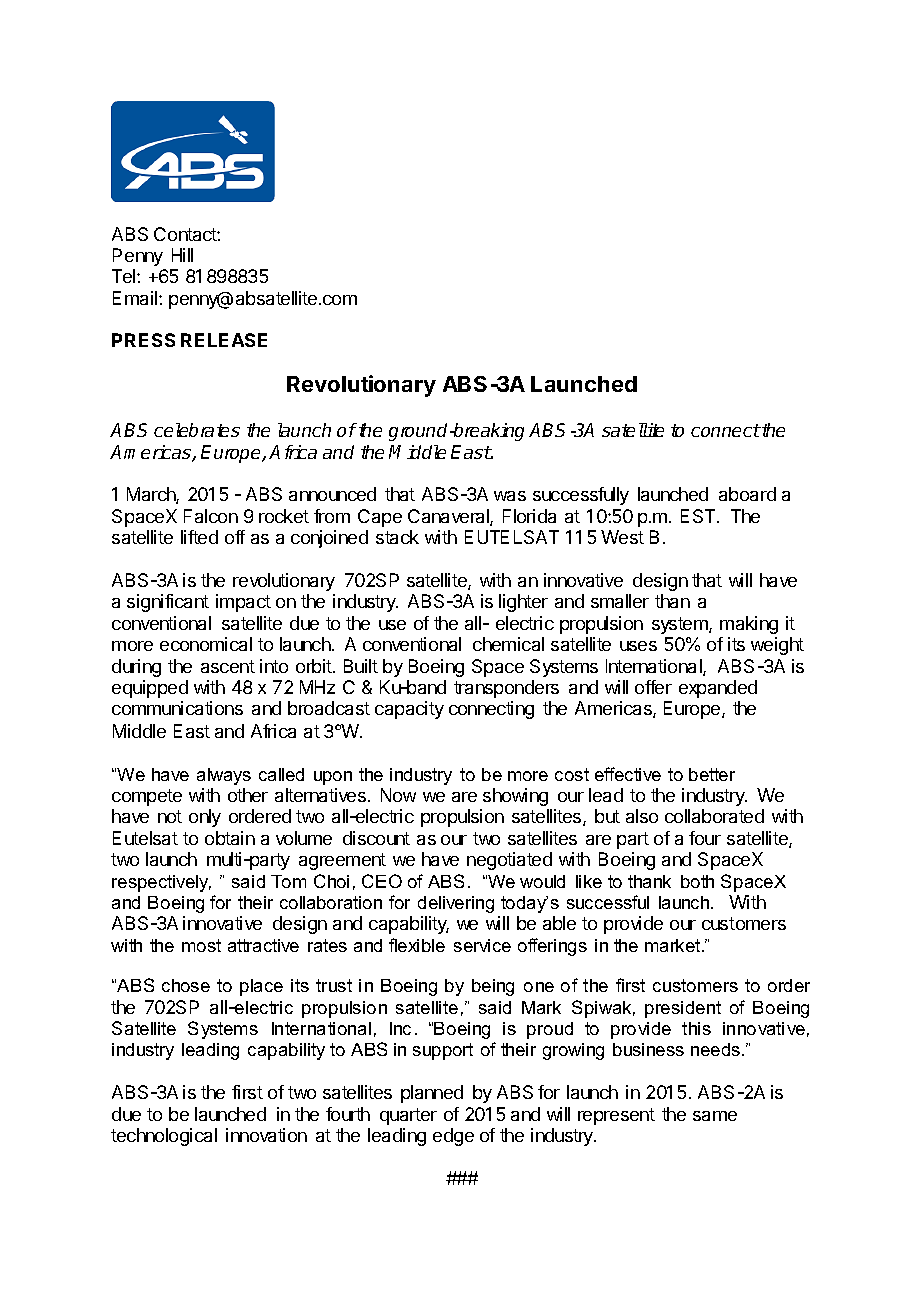  I want to click on stack, so click(397, 537).
